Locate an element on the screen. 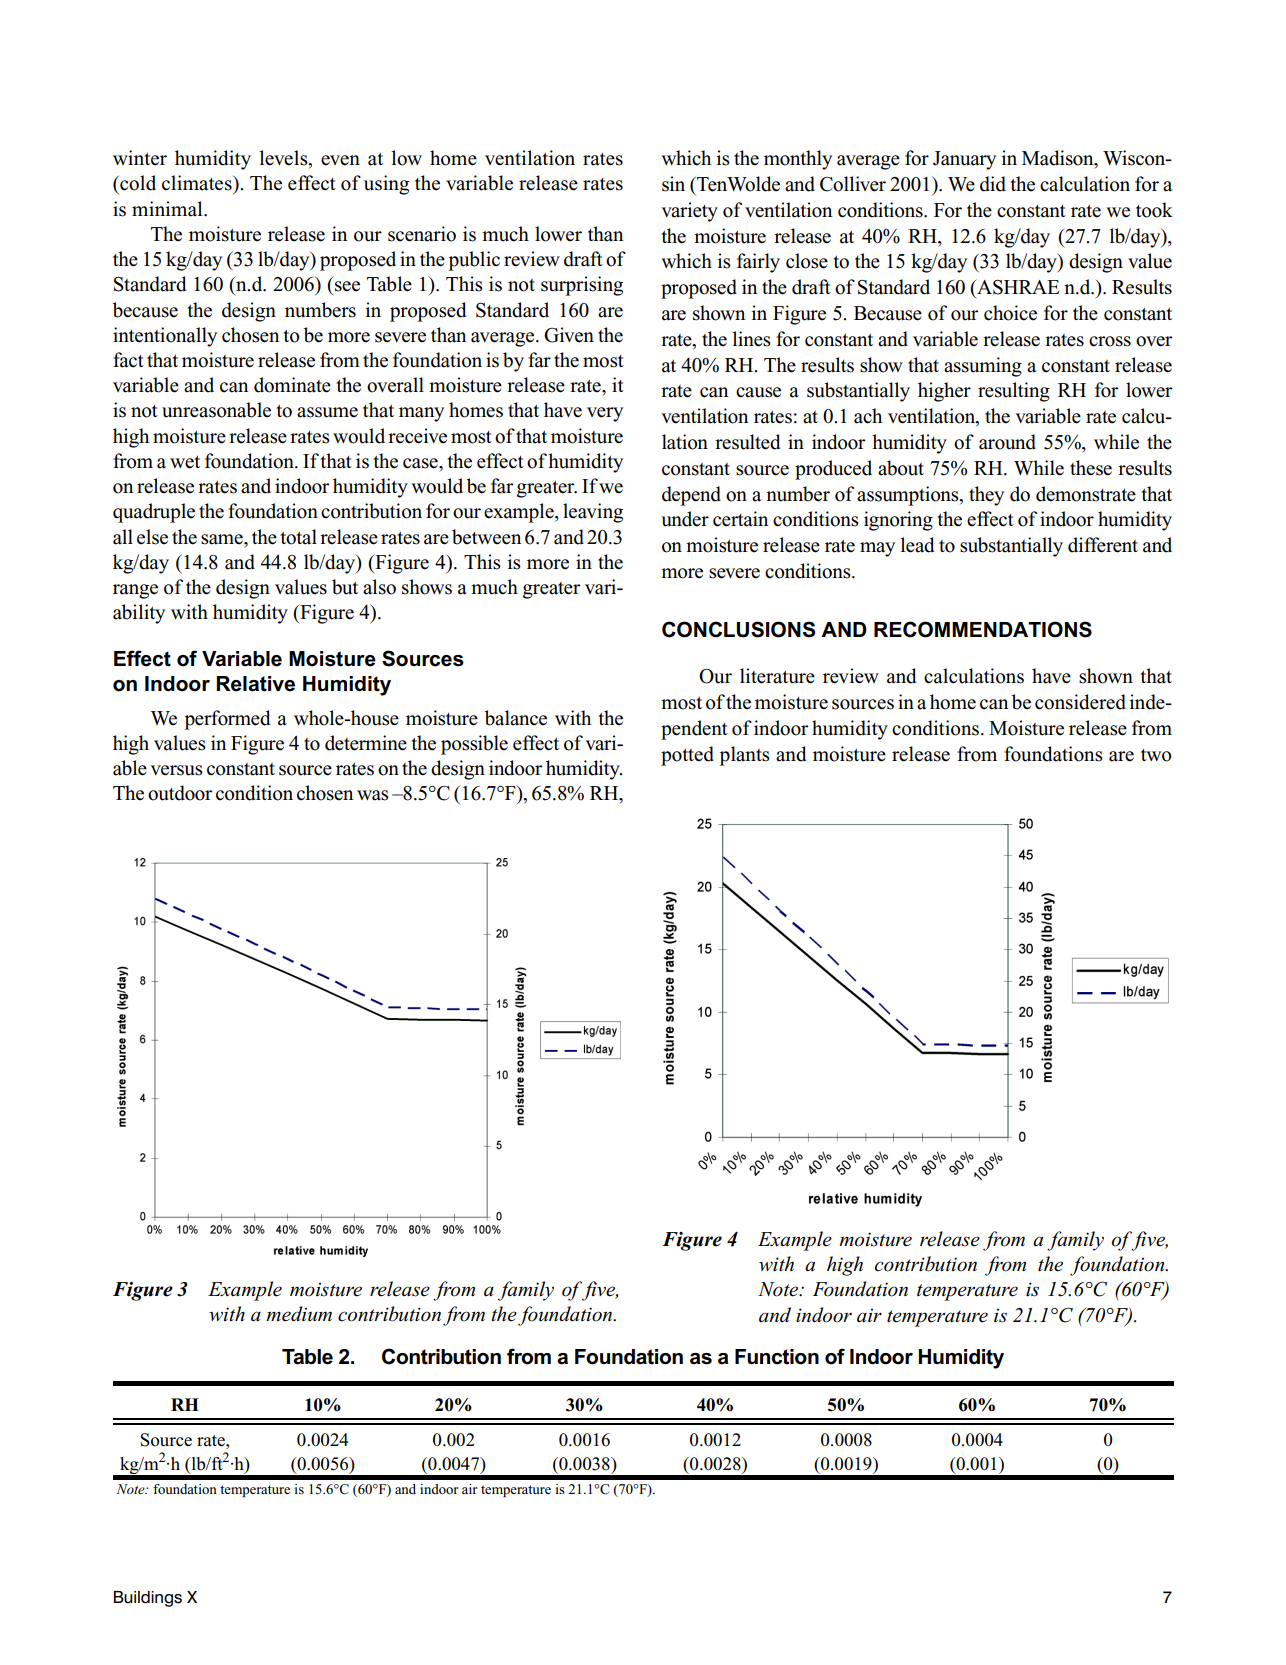 The width and height of the screenshot is (1286, 1665). medium is located at coordinates (299, 1314).
